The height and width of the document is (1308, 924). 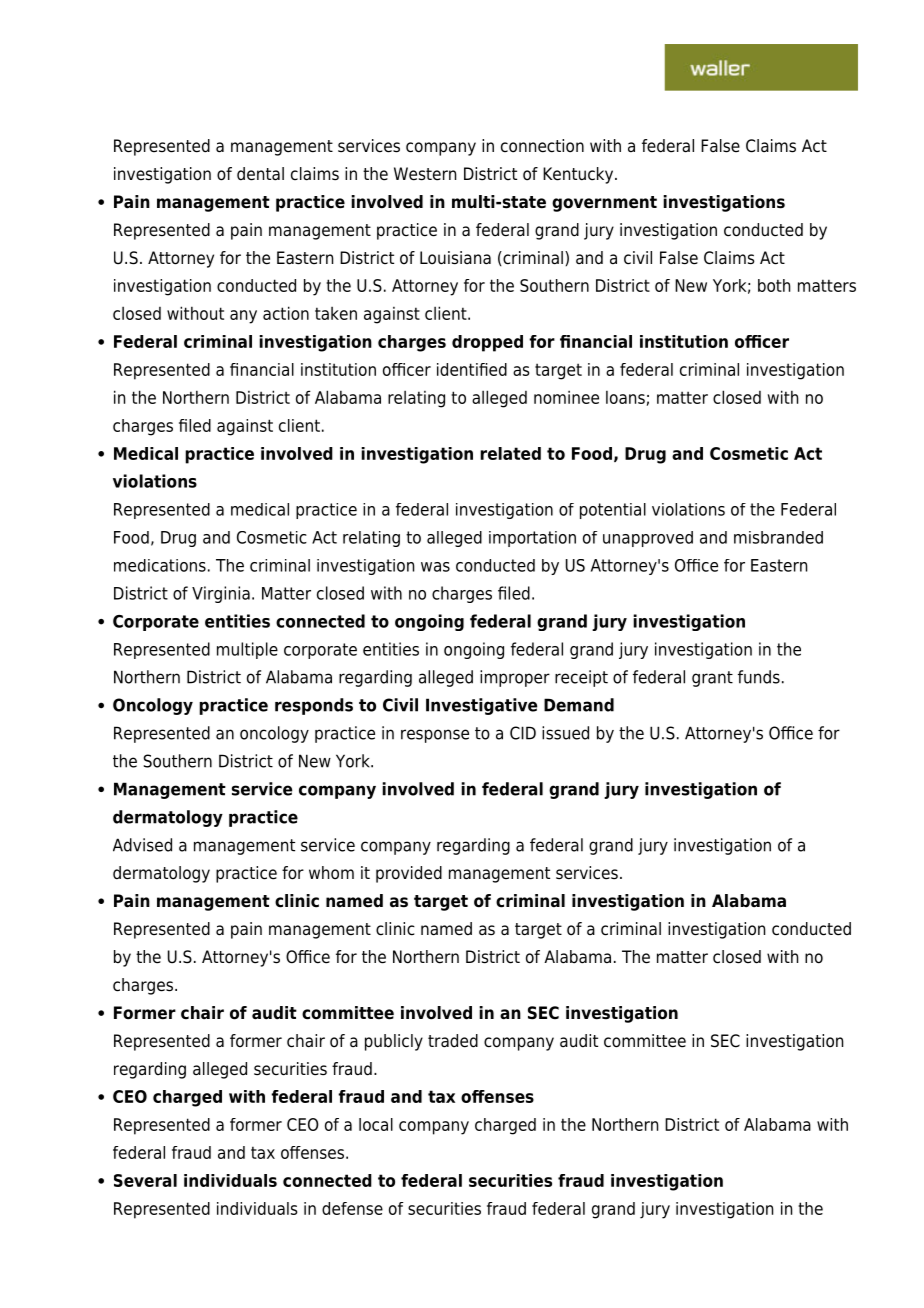 What do you see at coordinates (648, 539) in the document?
I see `unapproved` at bounding box center [648, 539].
